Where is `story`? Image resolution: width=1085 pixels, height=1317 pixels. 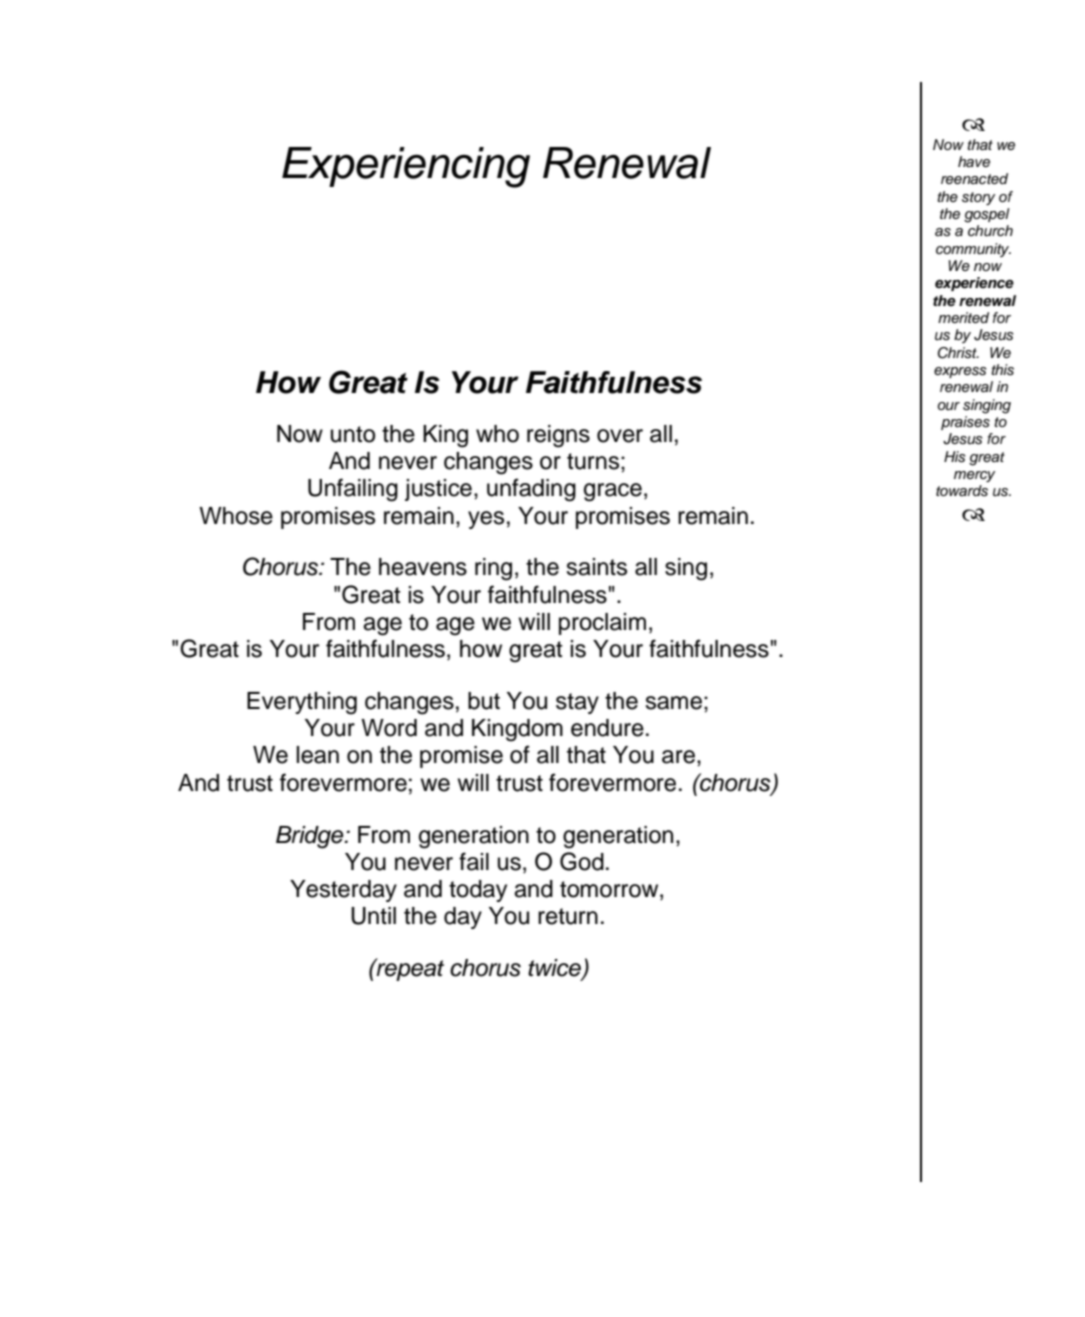
story is located at coordinates (978, 198).
